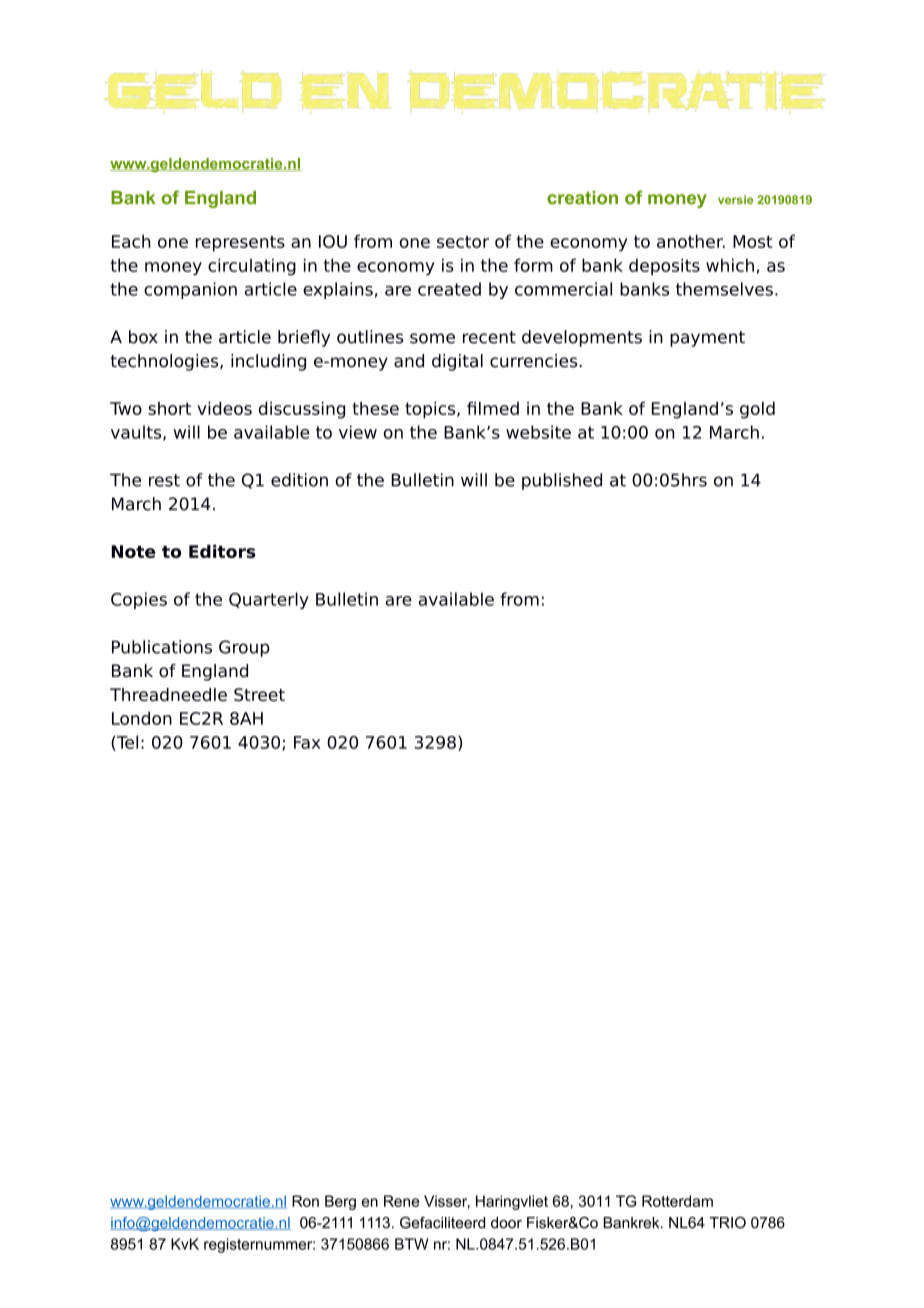 The width and height of the image is (924, 1308). Describe the element at coordinates (240, 243) in the image. I see `represents` at that location.
